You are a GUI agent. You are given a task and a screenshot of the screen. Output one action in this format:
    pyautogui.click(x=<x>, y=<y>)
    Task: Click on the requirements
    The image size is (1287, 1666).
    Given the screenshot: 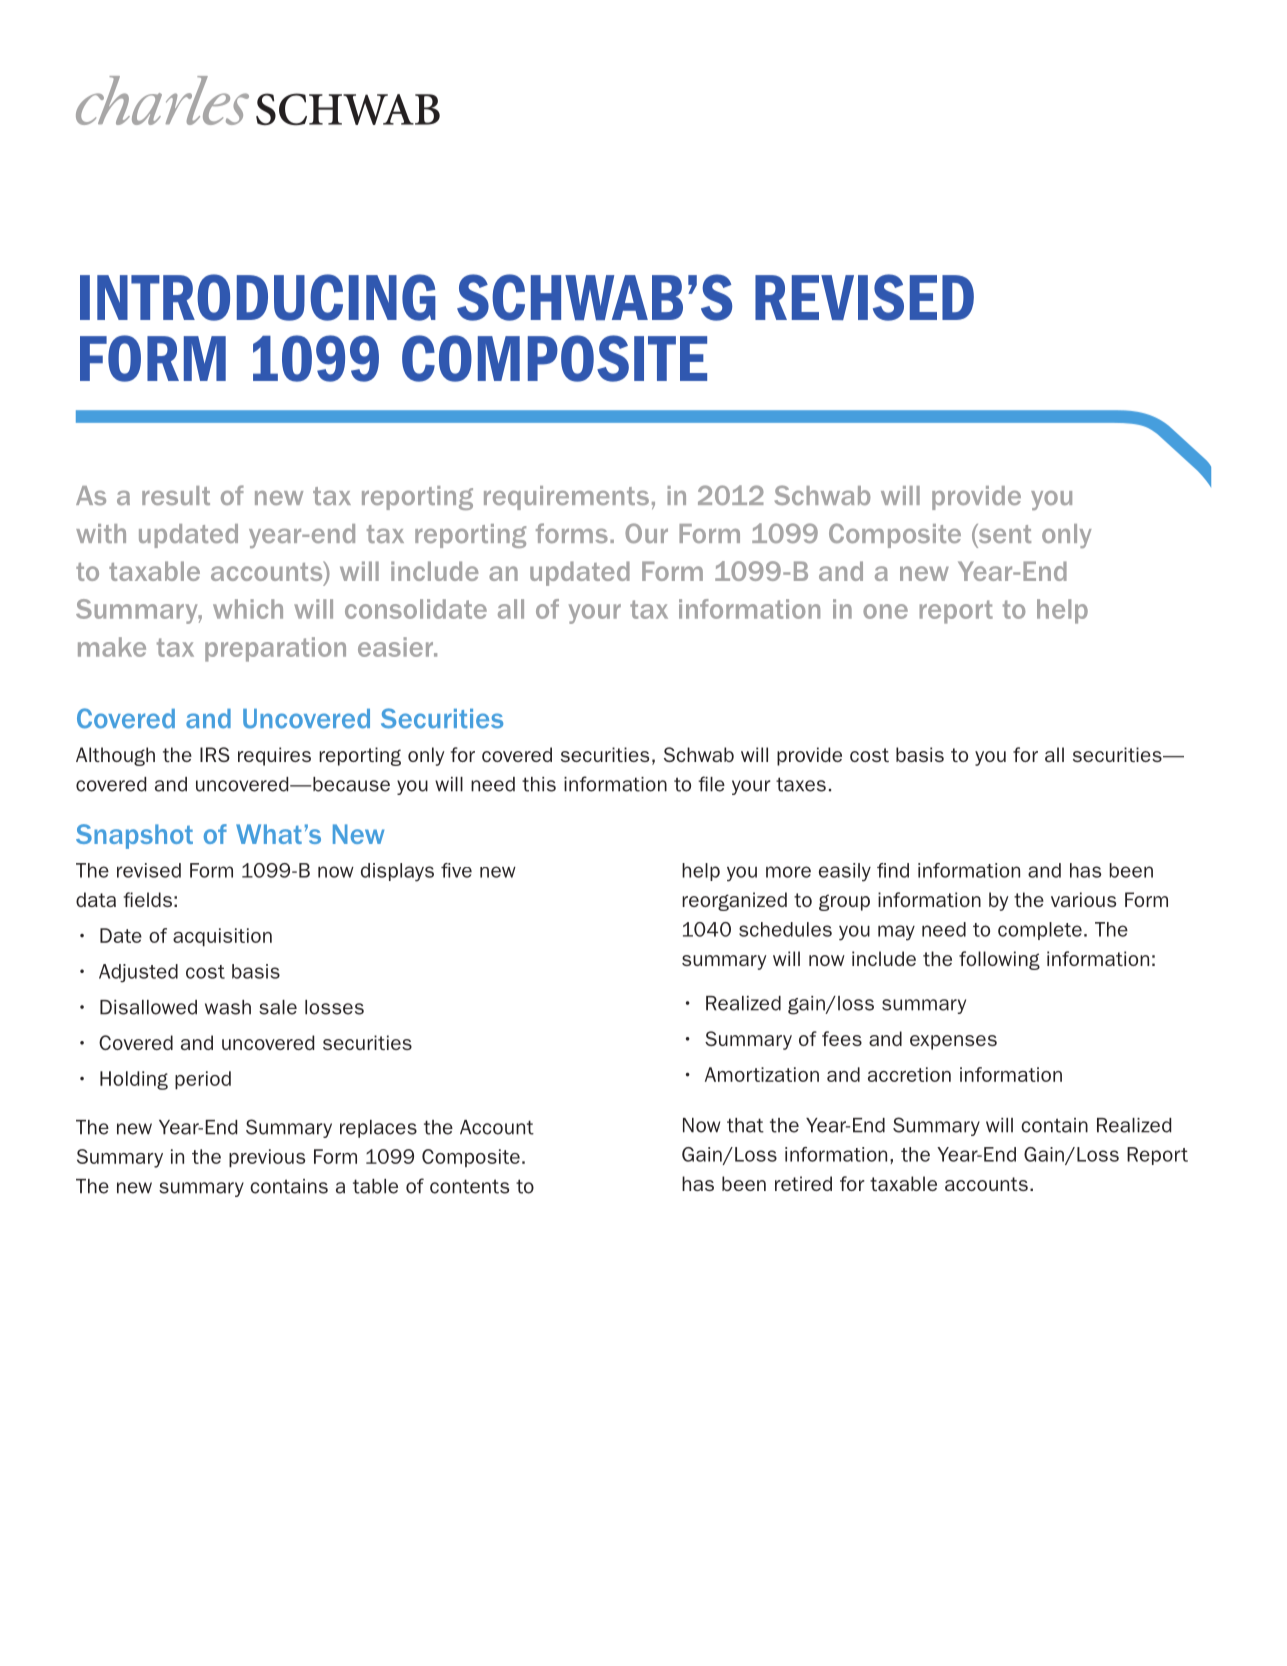 What is the action you would take?
    pyautogui.click(x=566, y=498)
